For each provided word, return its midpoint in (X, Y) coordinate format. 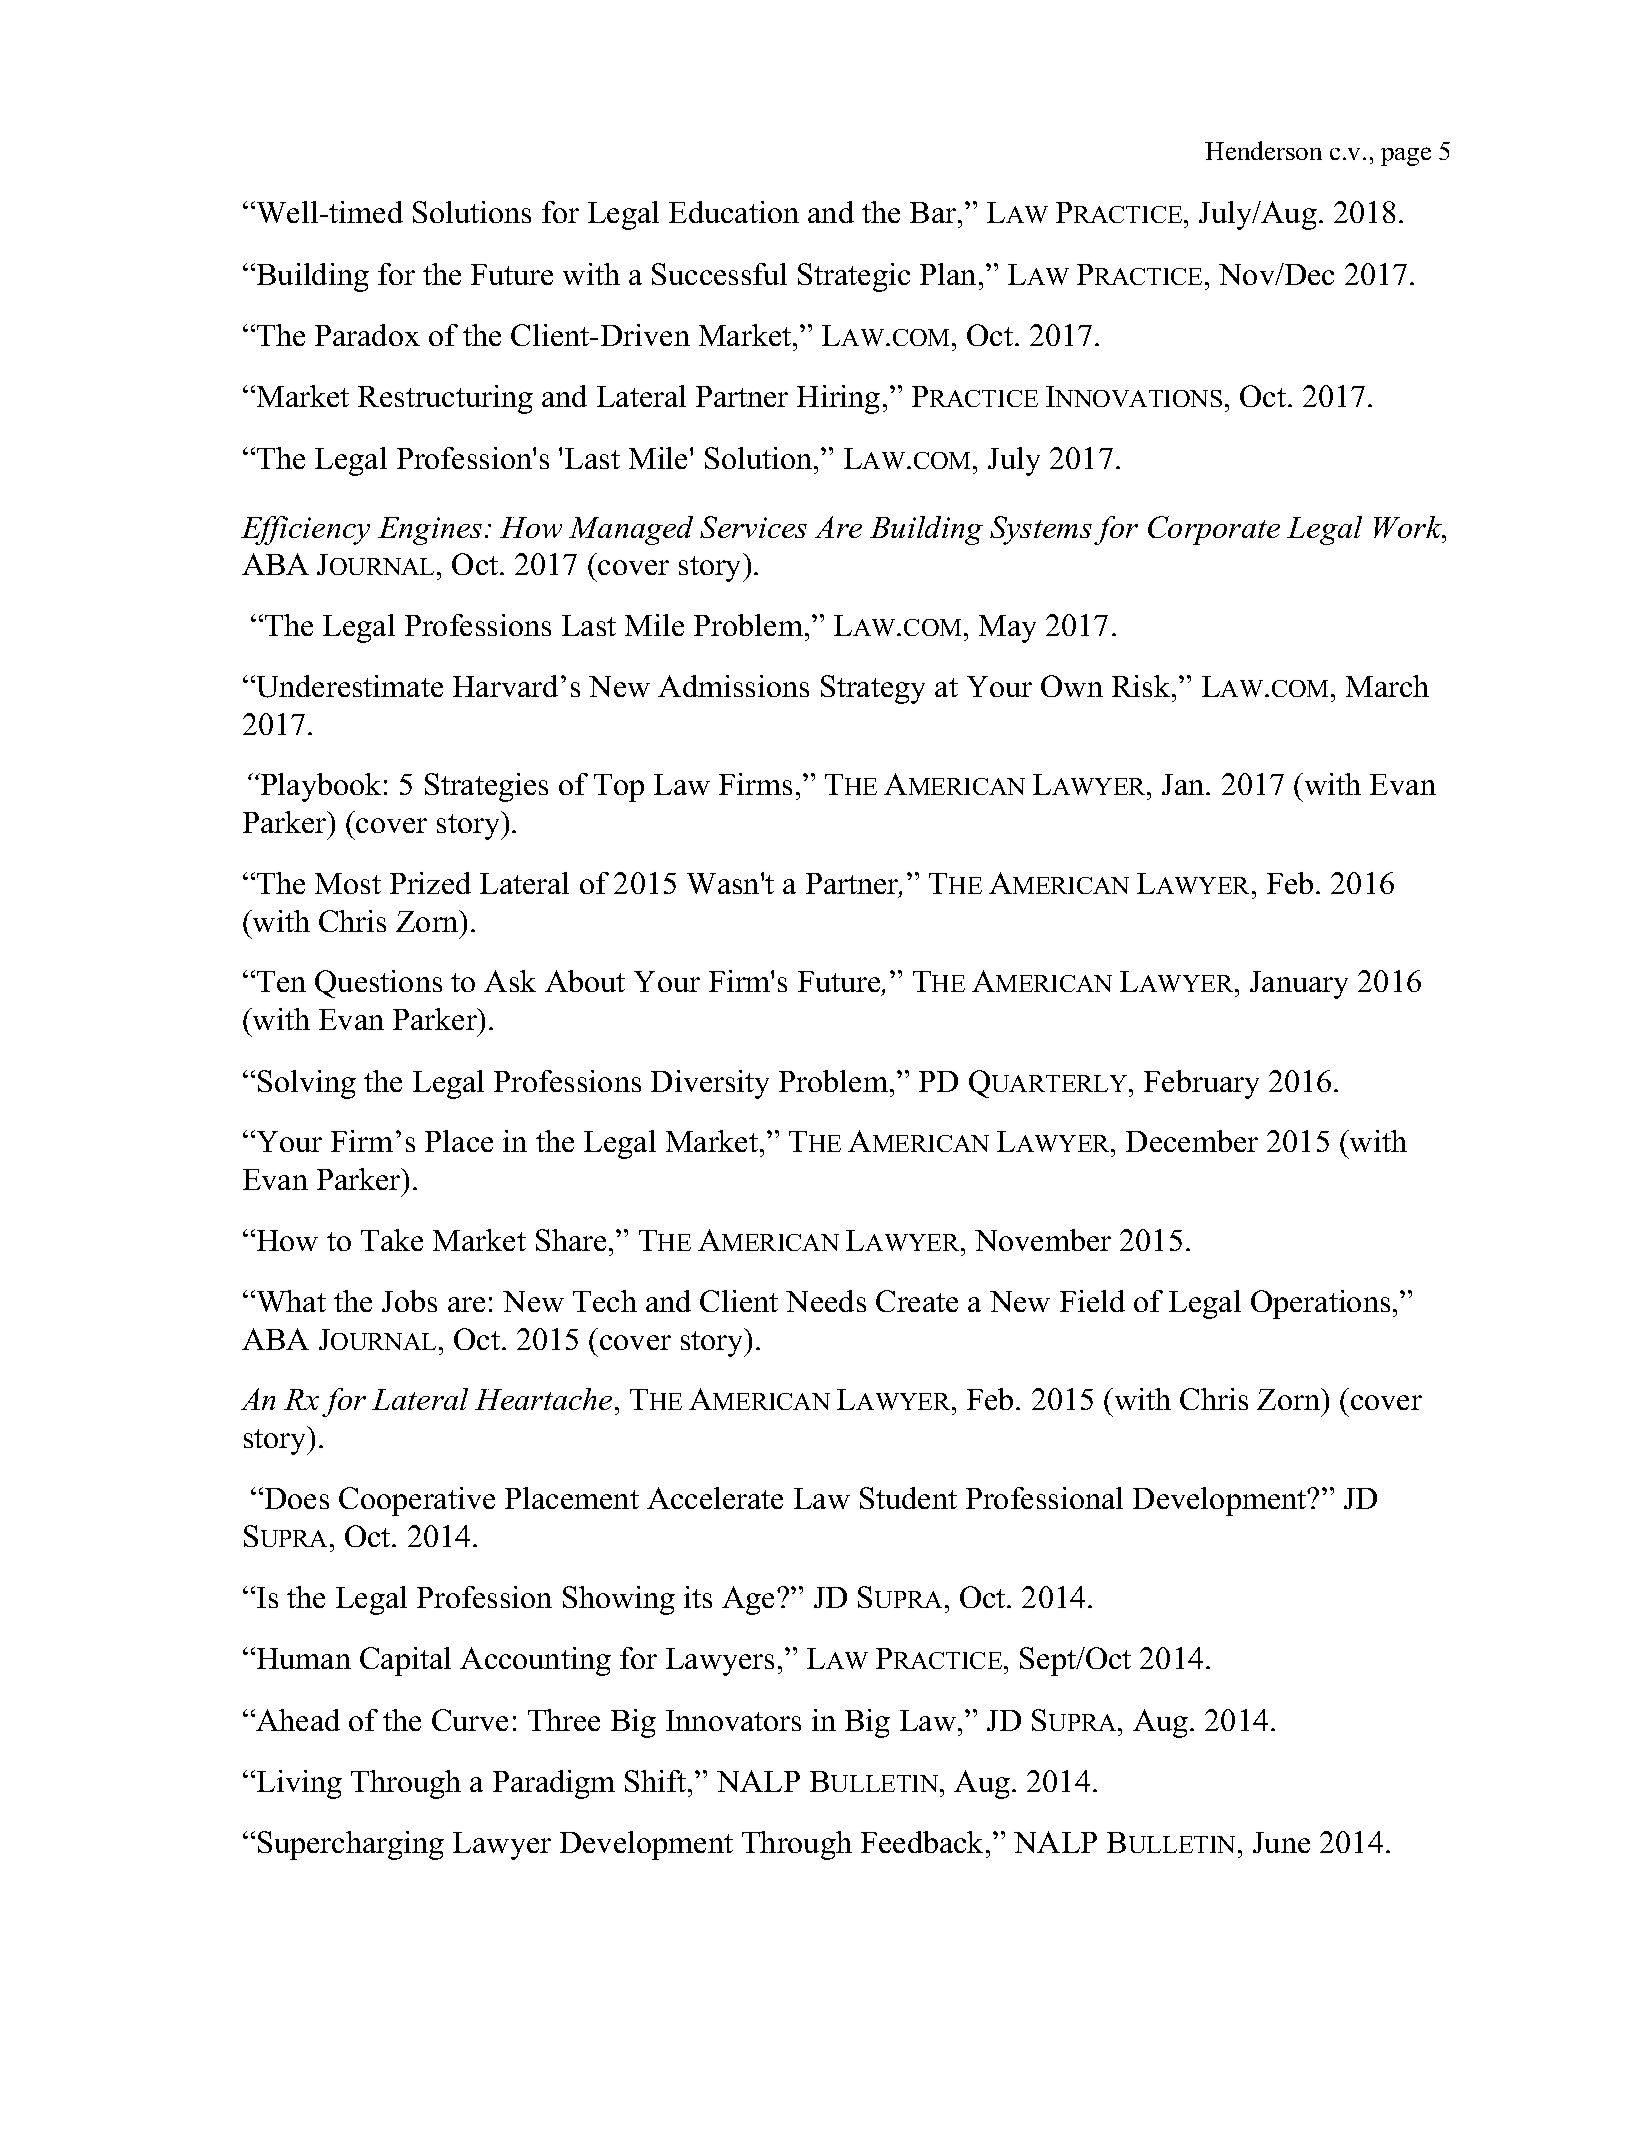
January (1299, 985)
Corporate (1214, 530)
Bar (934, 212)
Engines (430, 531)
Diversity (710, 1084)
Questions (378, 984)
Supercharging (351, 1845)
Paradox (367, 335)
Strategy (873, 689)
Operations (1320, 1304)
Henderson (1263, 150)
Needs (826, 1301)
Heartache (543, 1399)
